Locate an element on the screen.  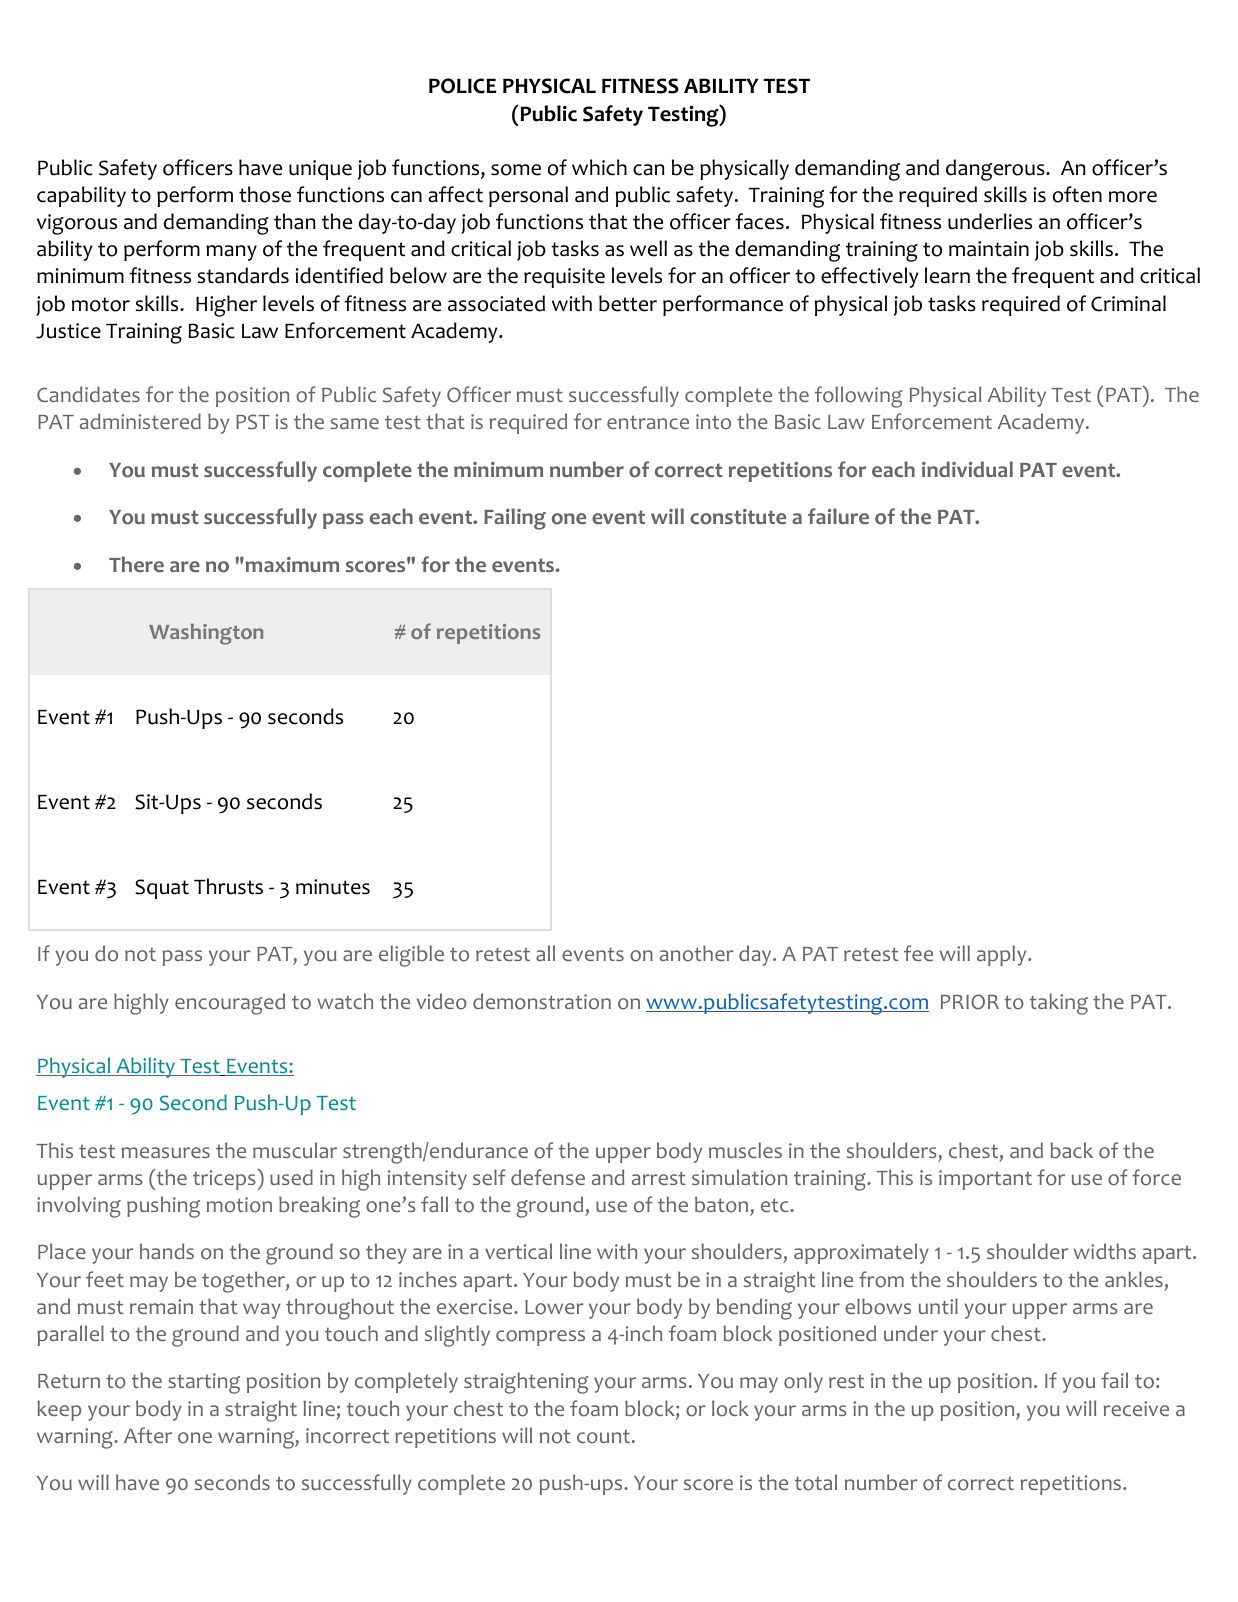
constitute is located at coordinates (738, 517).
